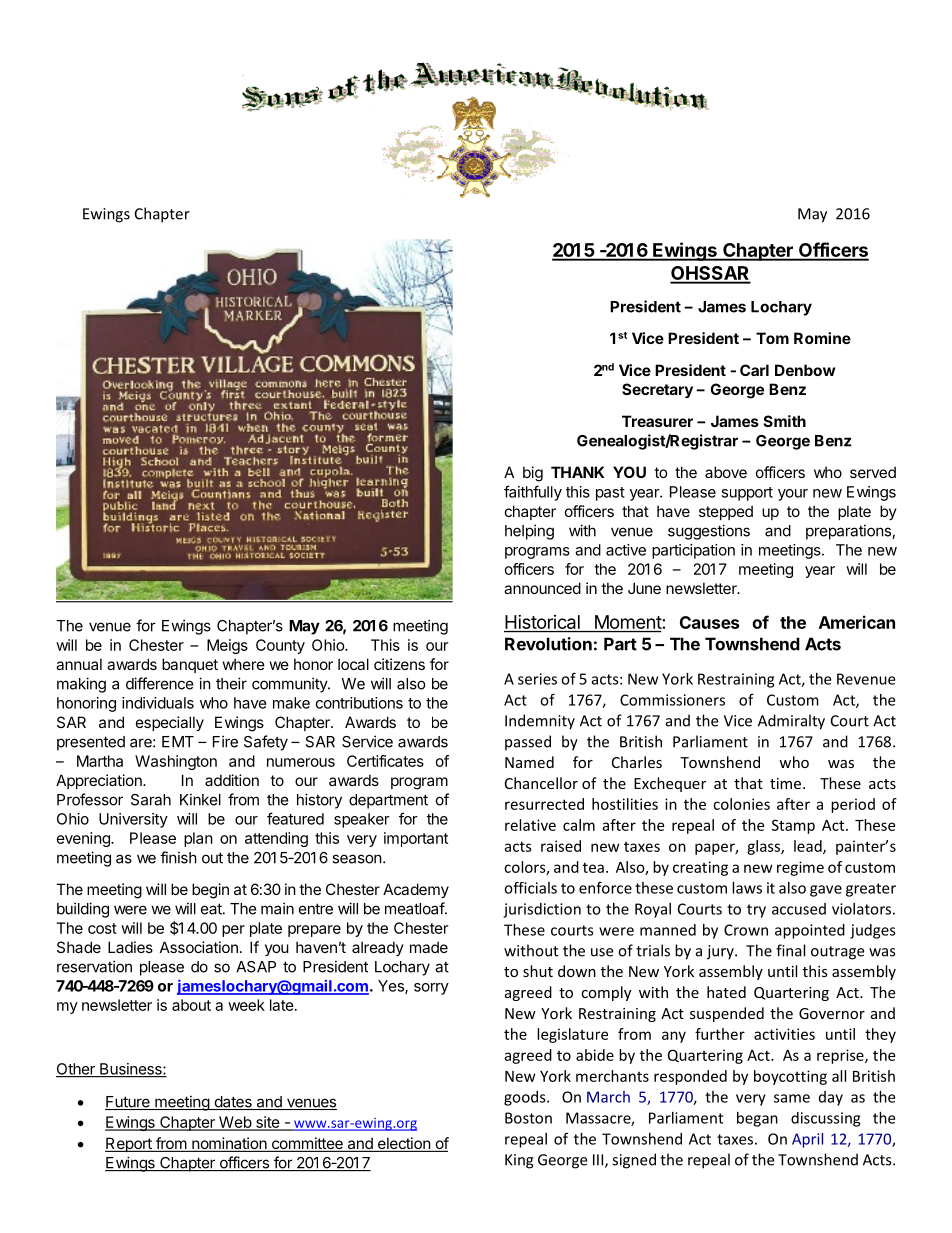  Describe the element at coordinates (548, 644) in the document. I see `Revolution` at that location.
